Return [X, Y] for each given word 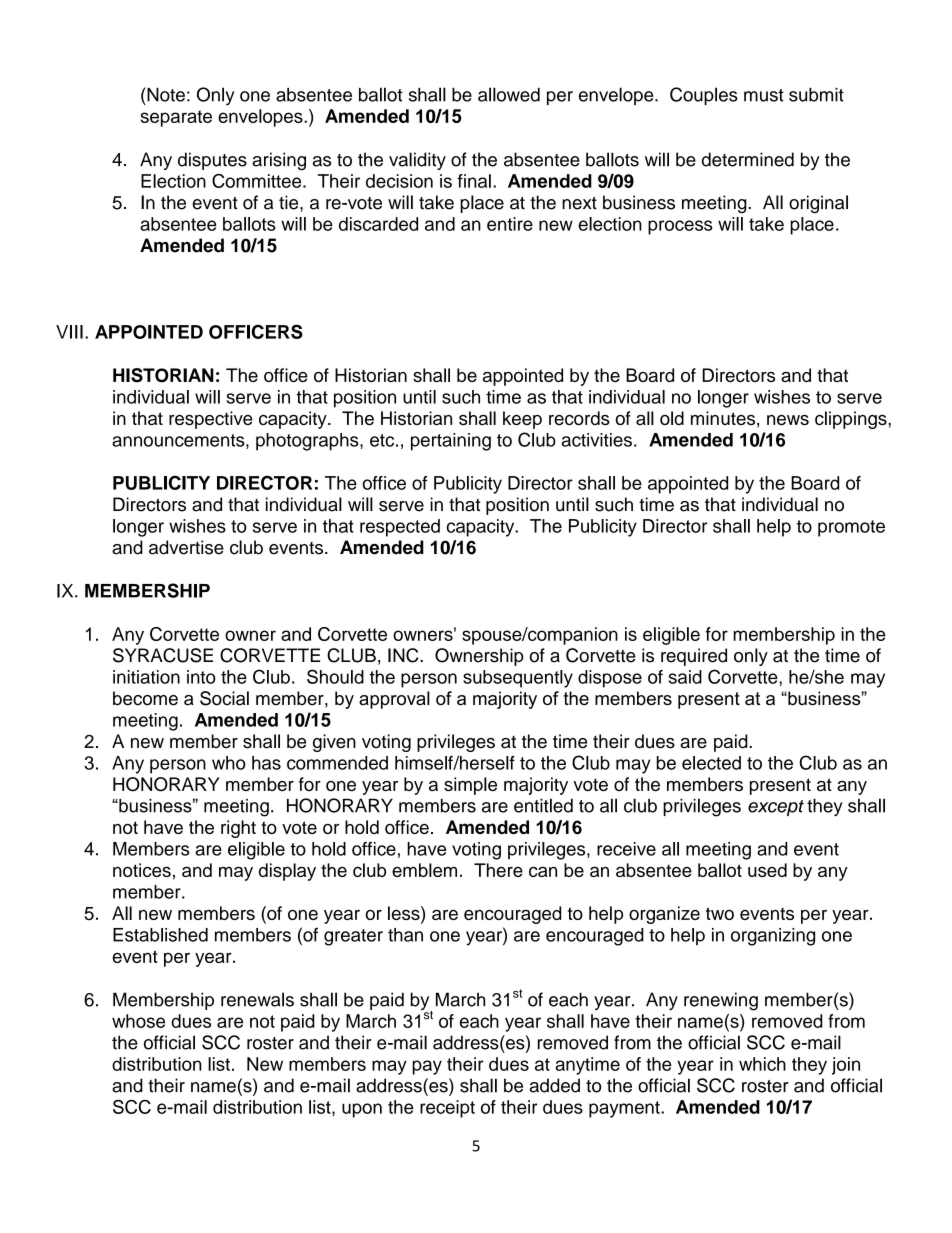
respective [211, 420]
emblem [424, 870]
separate [176, 118]
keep [522, 420]
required [694, 657]
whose [138, 1021]
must [764, 95]
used [767, 870]
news [788, 420]
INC [404, 655]
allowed [509, 94]
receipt [447, 1109]
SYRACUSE [163, 655]
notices [142, 870]
